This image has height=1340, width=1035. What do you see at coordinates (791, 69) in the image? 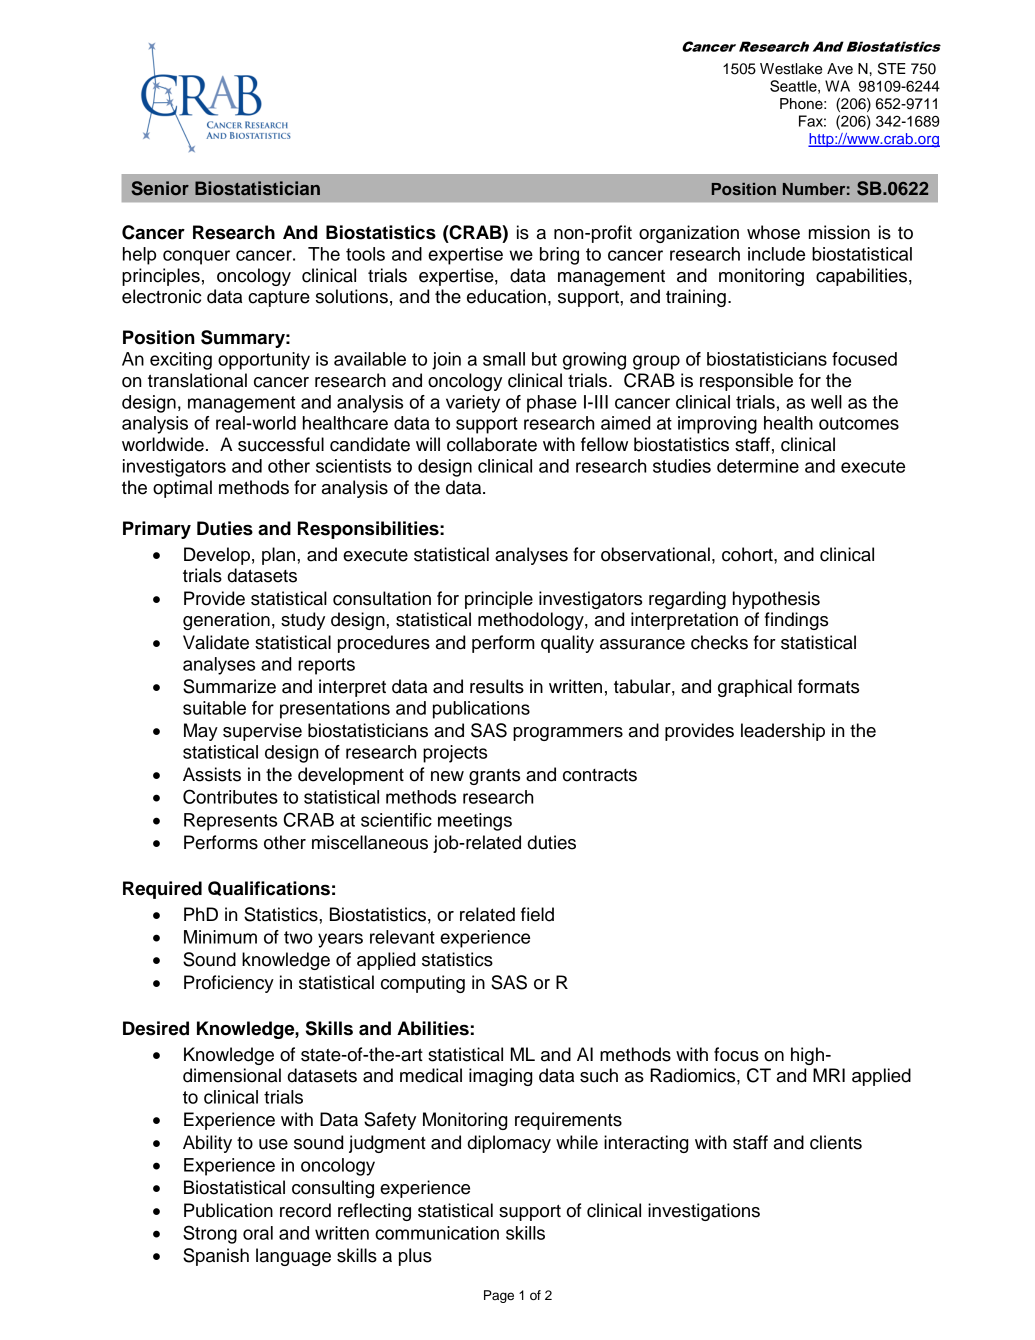
I see `Westlake` at bounding box center [791, 69].
